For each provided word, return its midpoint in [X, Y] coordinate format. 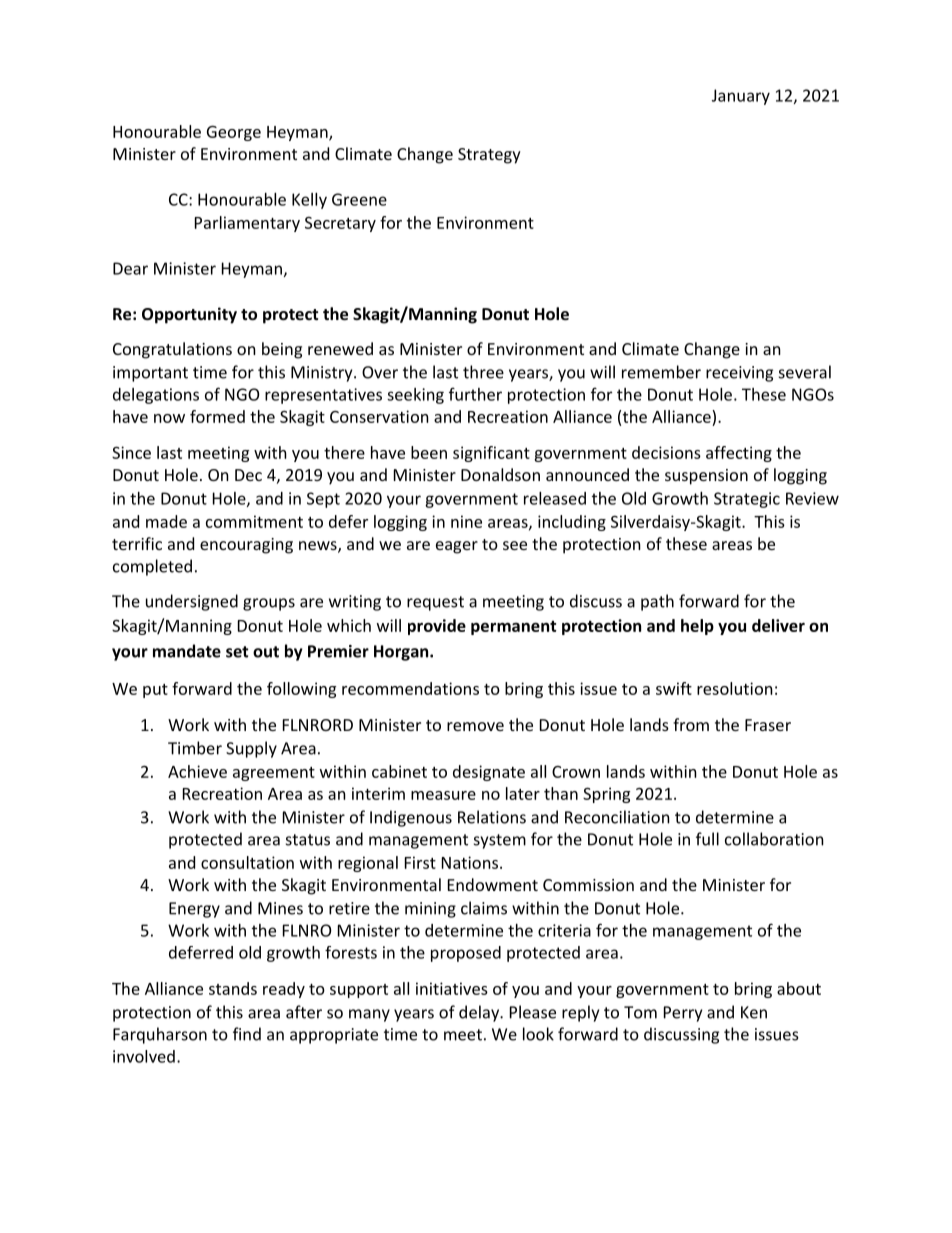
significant [491, 454]
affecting [739, 454]
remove [475, 726]
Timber [195, 748]
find [247, 1034]
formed [217, 416]
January [741, 97]
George [234, 133]
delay [480, 1013]
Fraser [768, 725]
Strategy [489, 156]
